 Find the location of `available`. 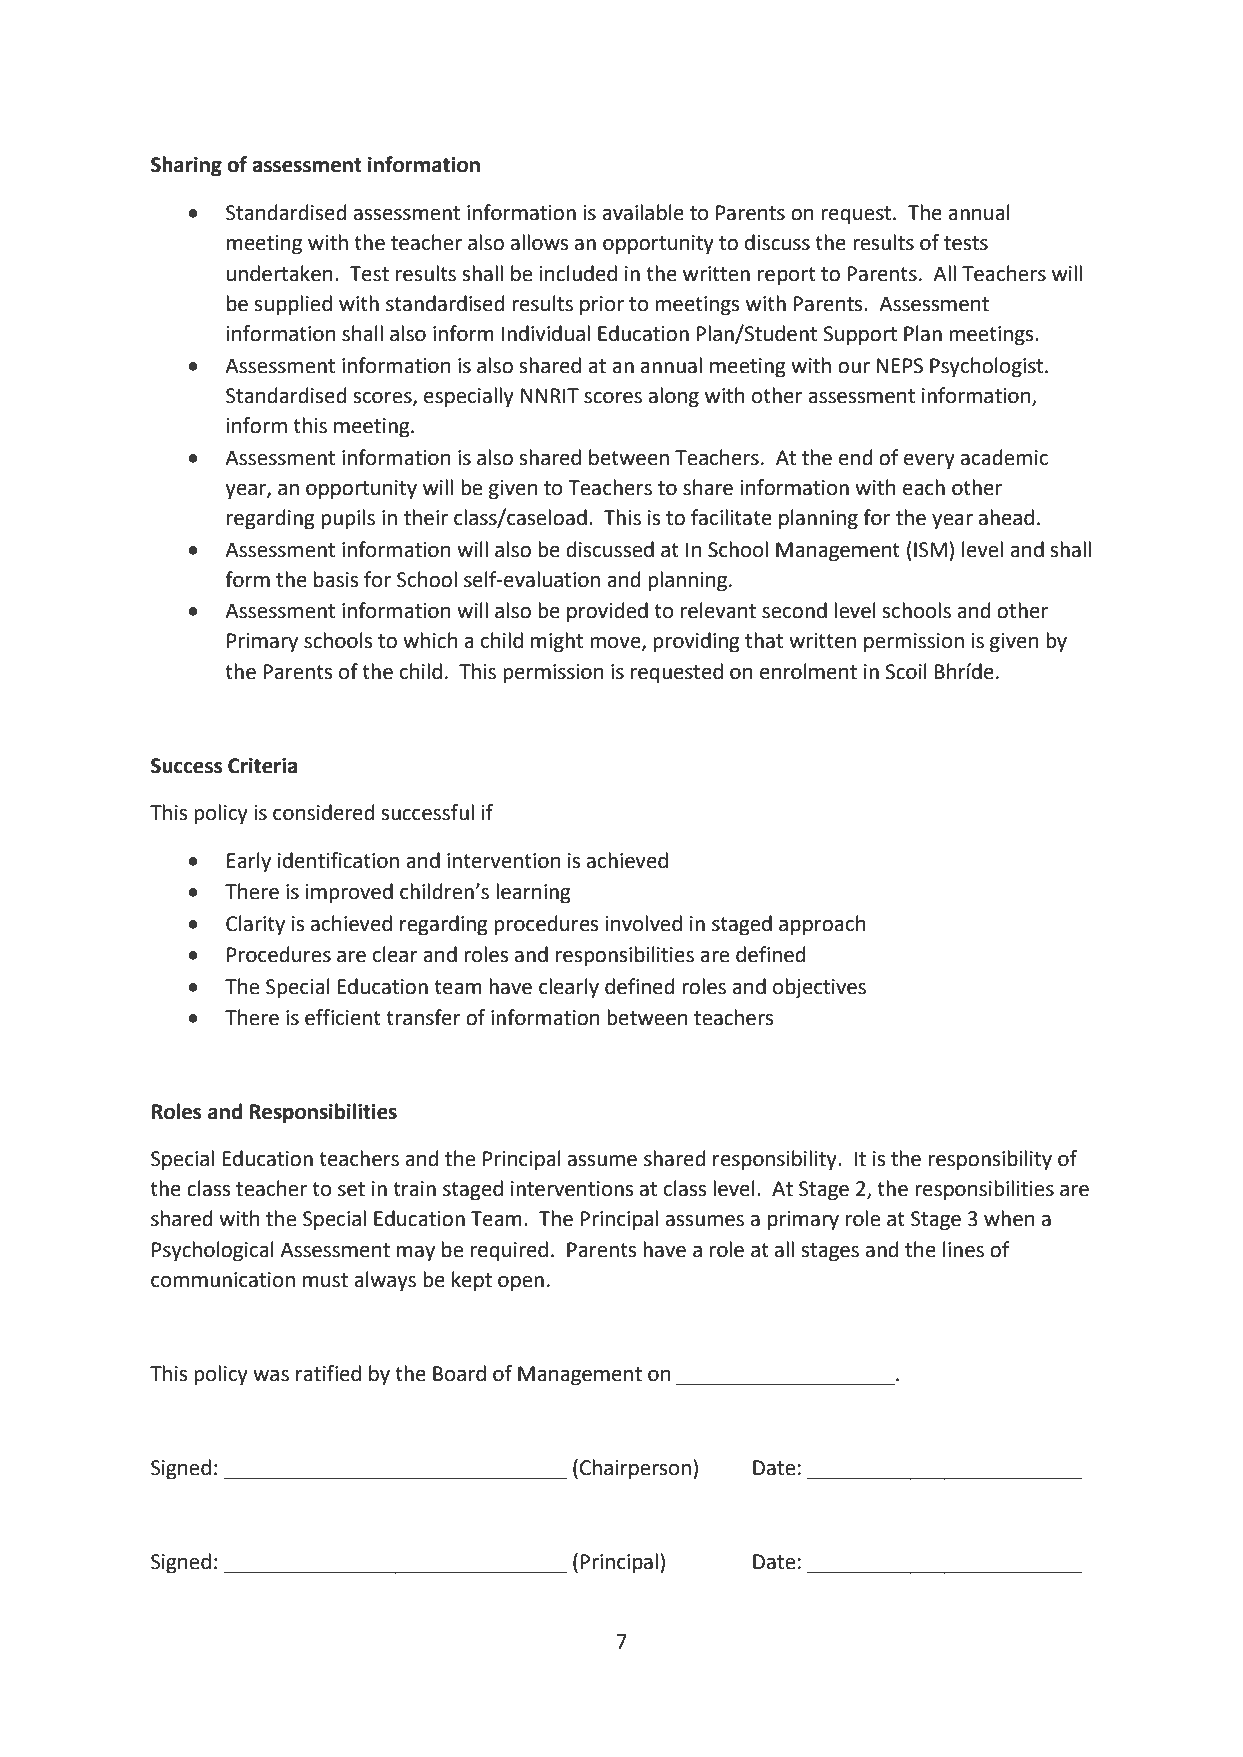

available is located at coordinates (643, 212).
